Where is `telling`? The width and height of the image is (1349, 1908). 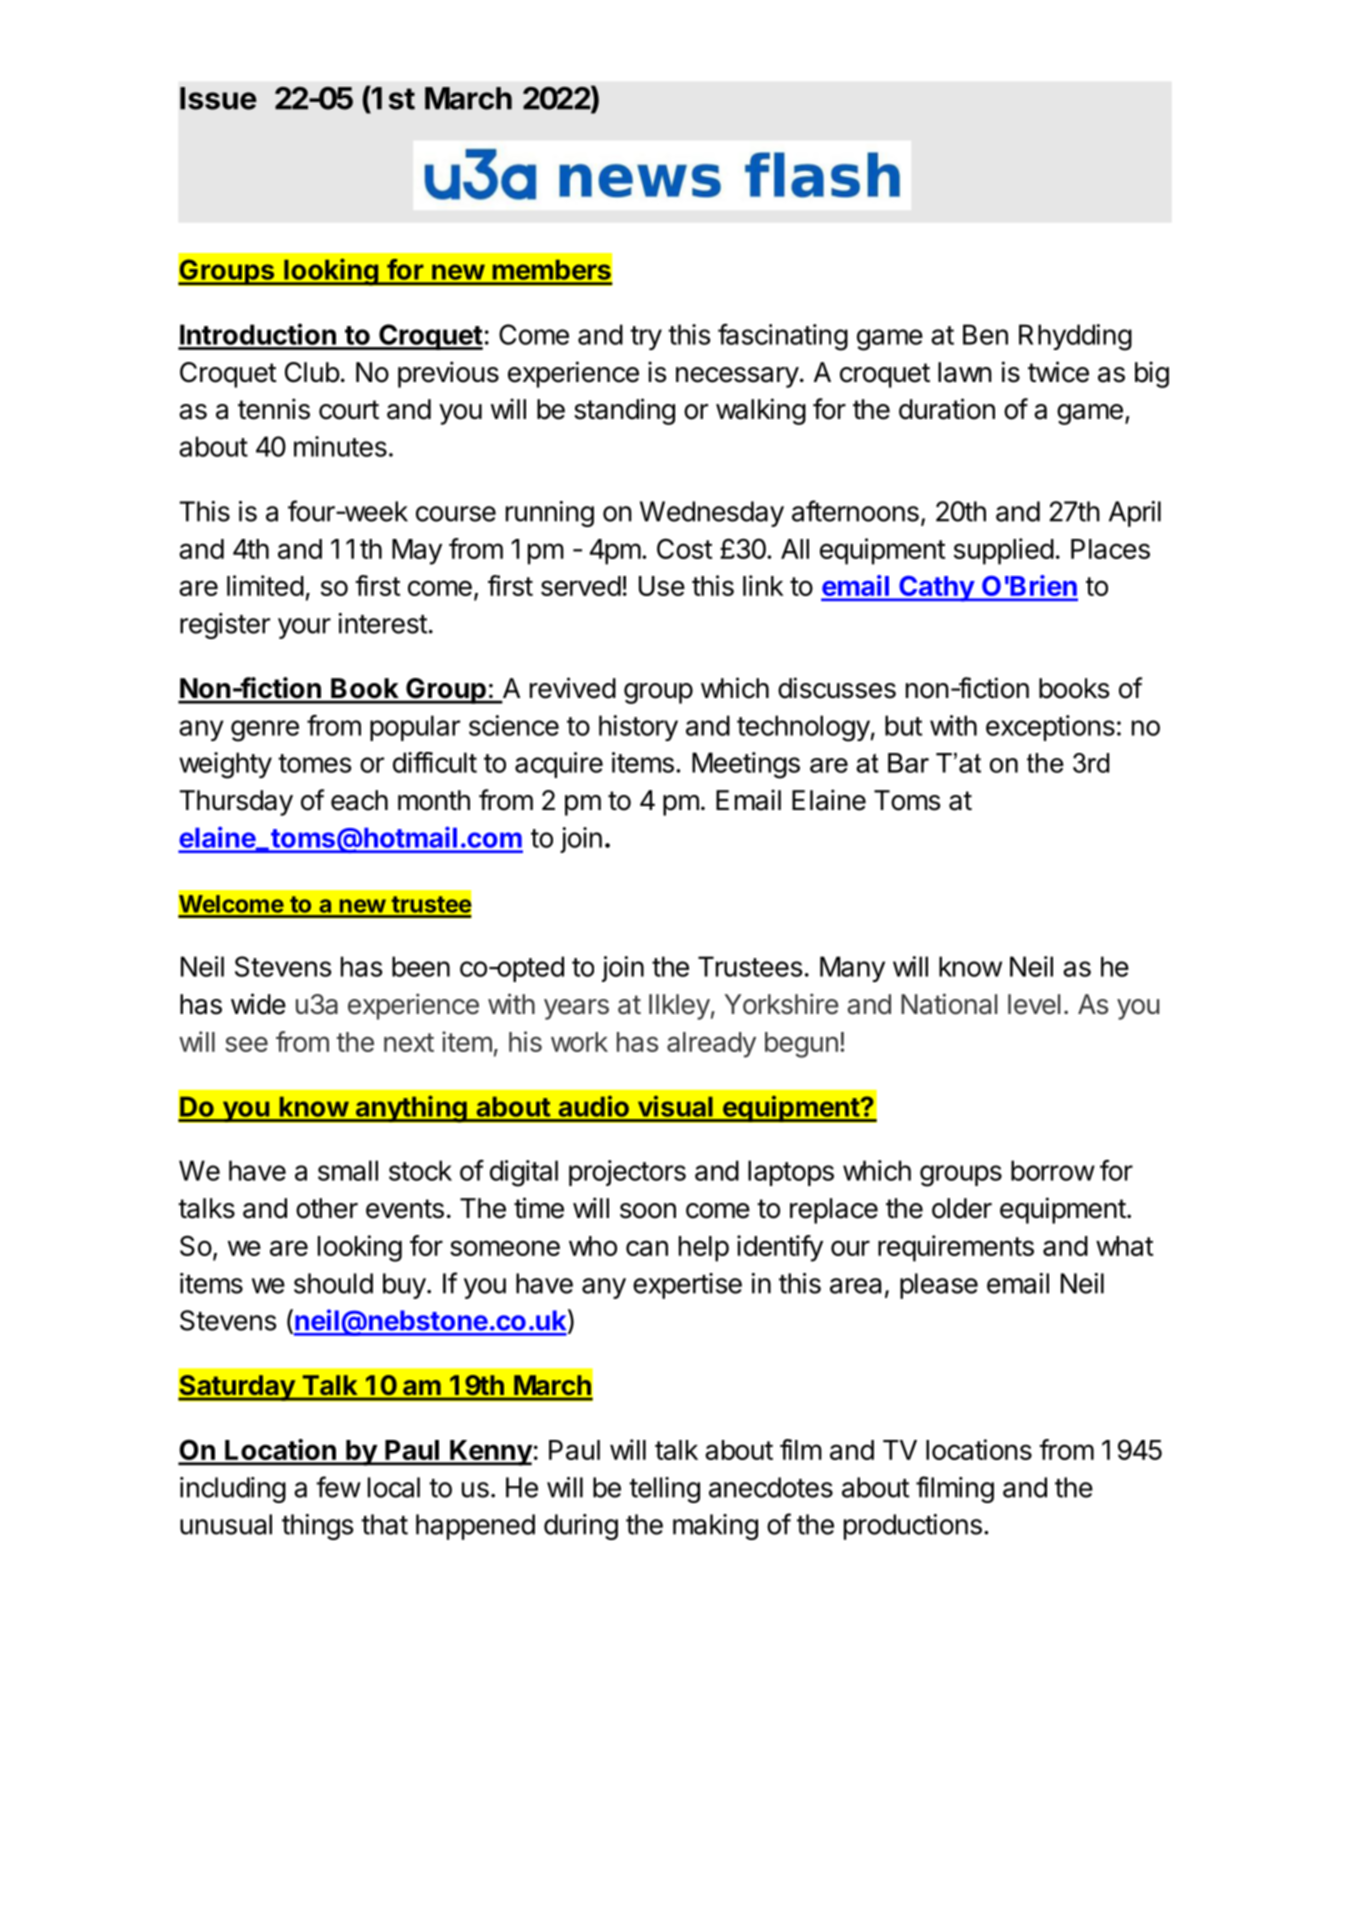
telling is located at coordinates (664, 1490).
